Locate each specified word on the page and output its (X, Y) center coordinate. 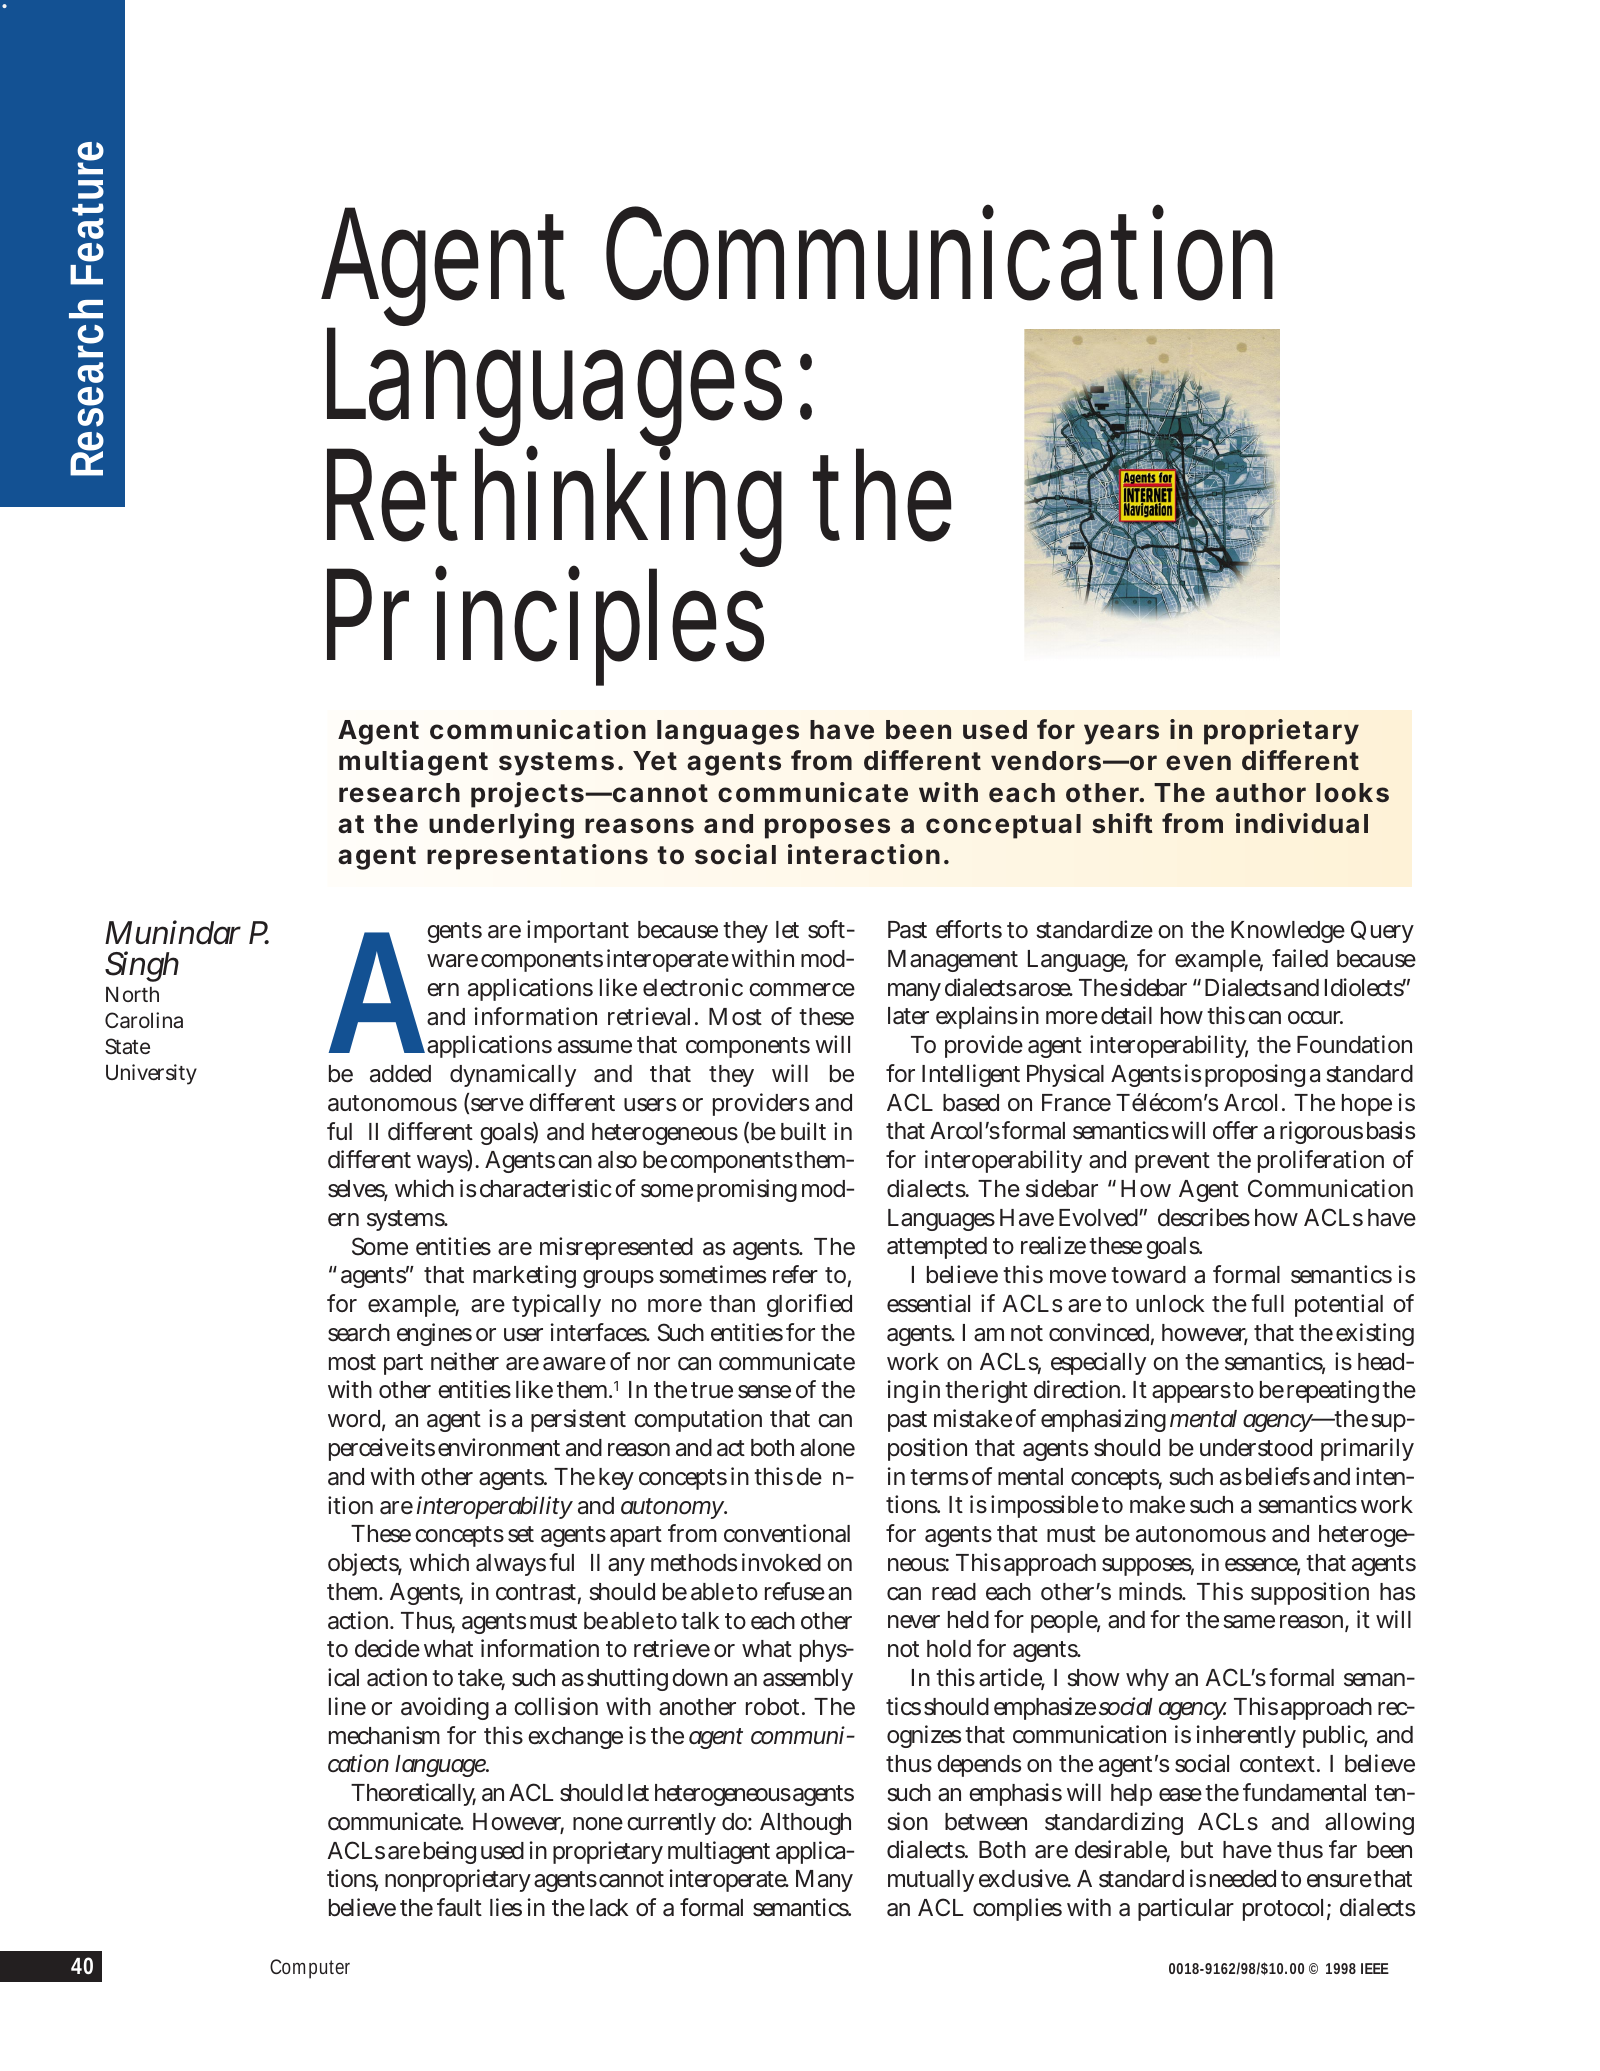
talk (700, 1621)
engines (434, 1334)
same (1249, 1622)
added (400, 1074)
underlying (501, 826)
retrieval (649, 1016)
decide (387, 1648)
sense (764, 1392)
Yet (655, 761)
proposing (1255, 1075)
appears (1191, 1394)
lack (609, 1908)
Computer (310, 1969)
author (1261, 793)
